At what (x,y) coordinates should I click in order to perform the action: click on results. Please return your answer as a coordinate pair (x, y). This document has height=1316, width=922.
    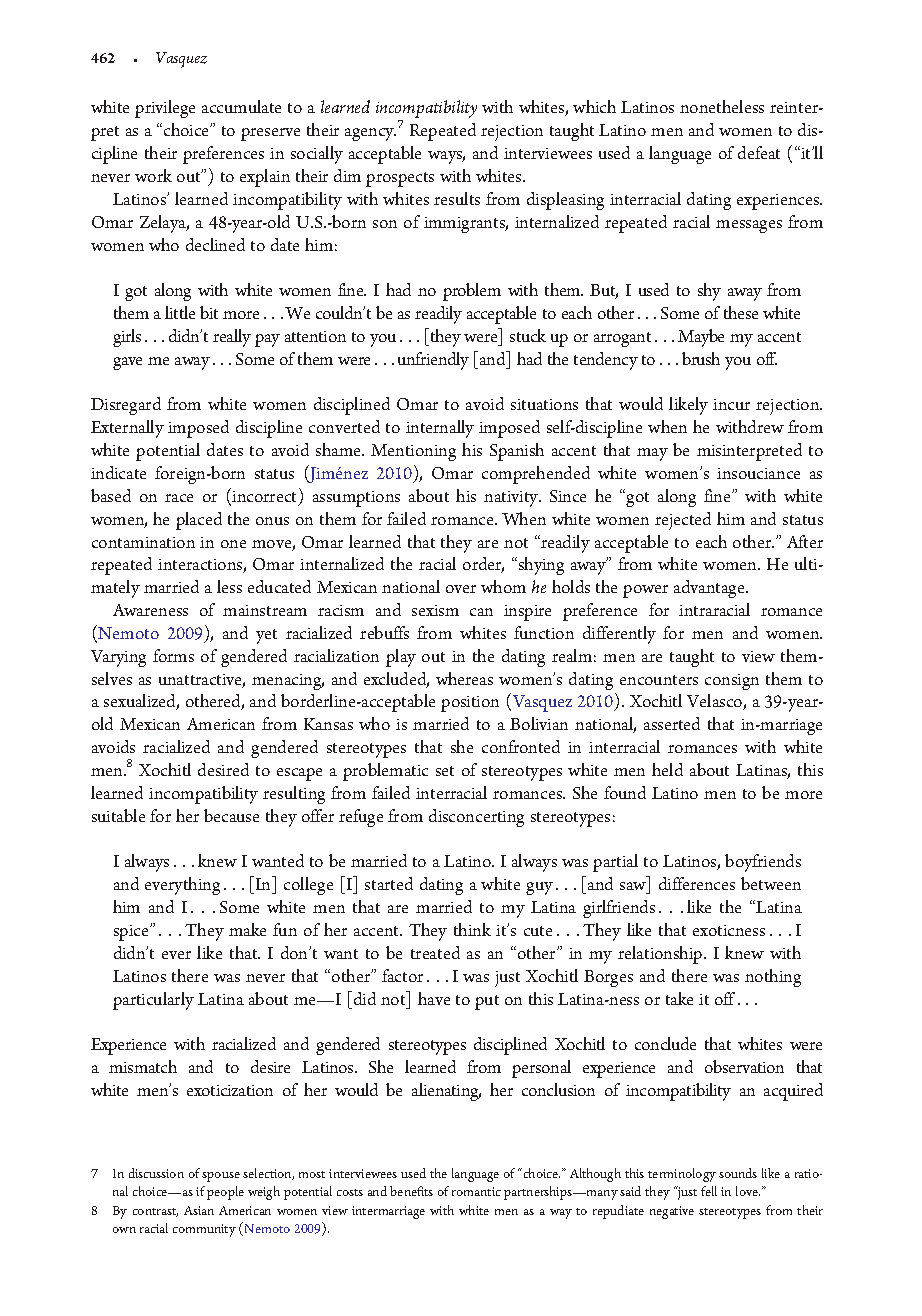
    Looking at the image, I should click on (457, 198).
